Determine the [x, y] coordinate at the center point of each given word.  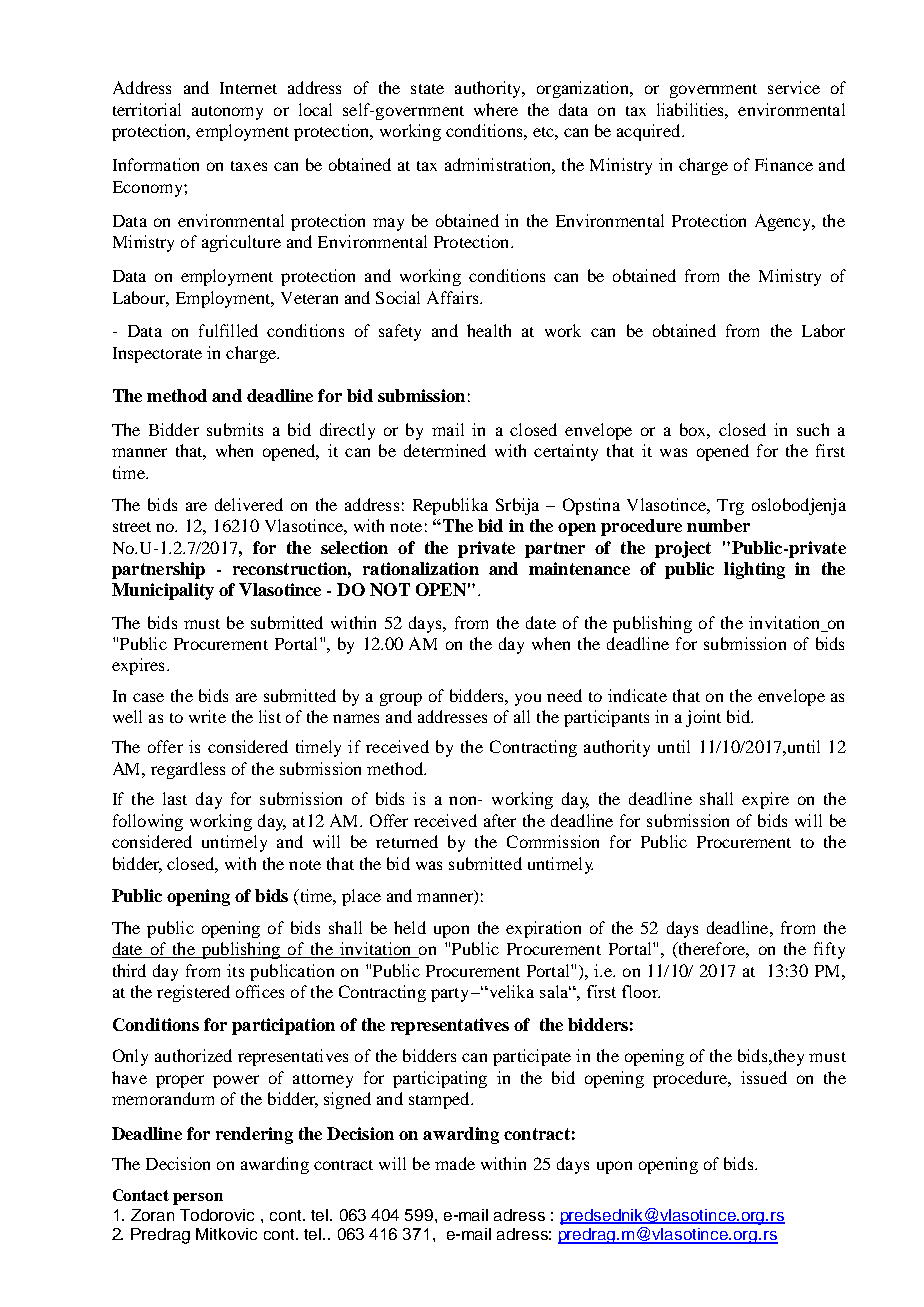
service [794, 87]
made [455, 1163]
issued [764, 1077]
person [198, 1199]
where [496, 109]
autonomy [227, 113]
